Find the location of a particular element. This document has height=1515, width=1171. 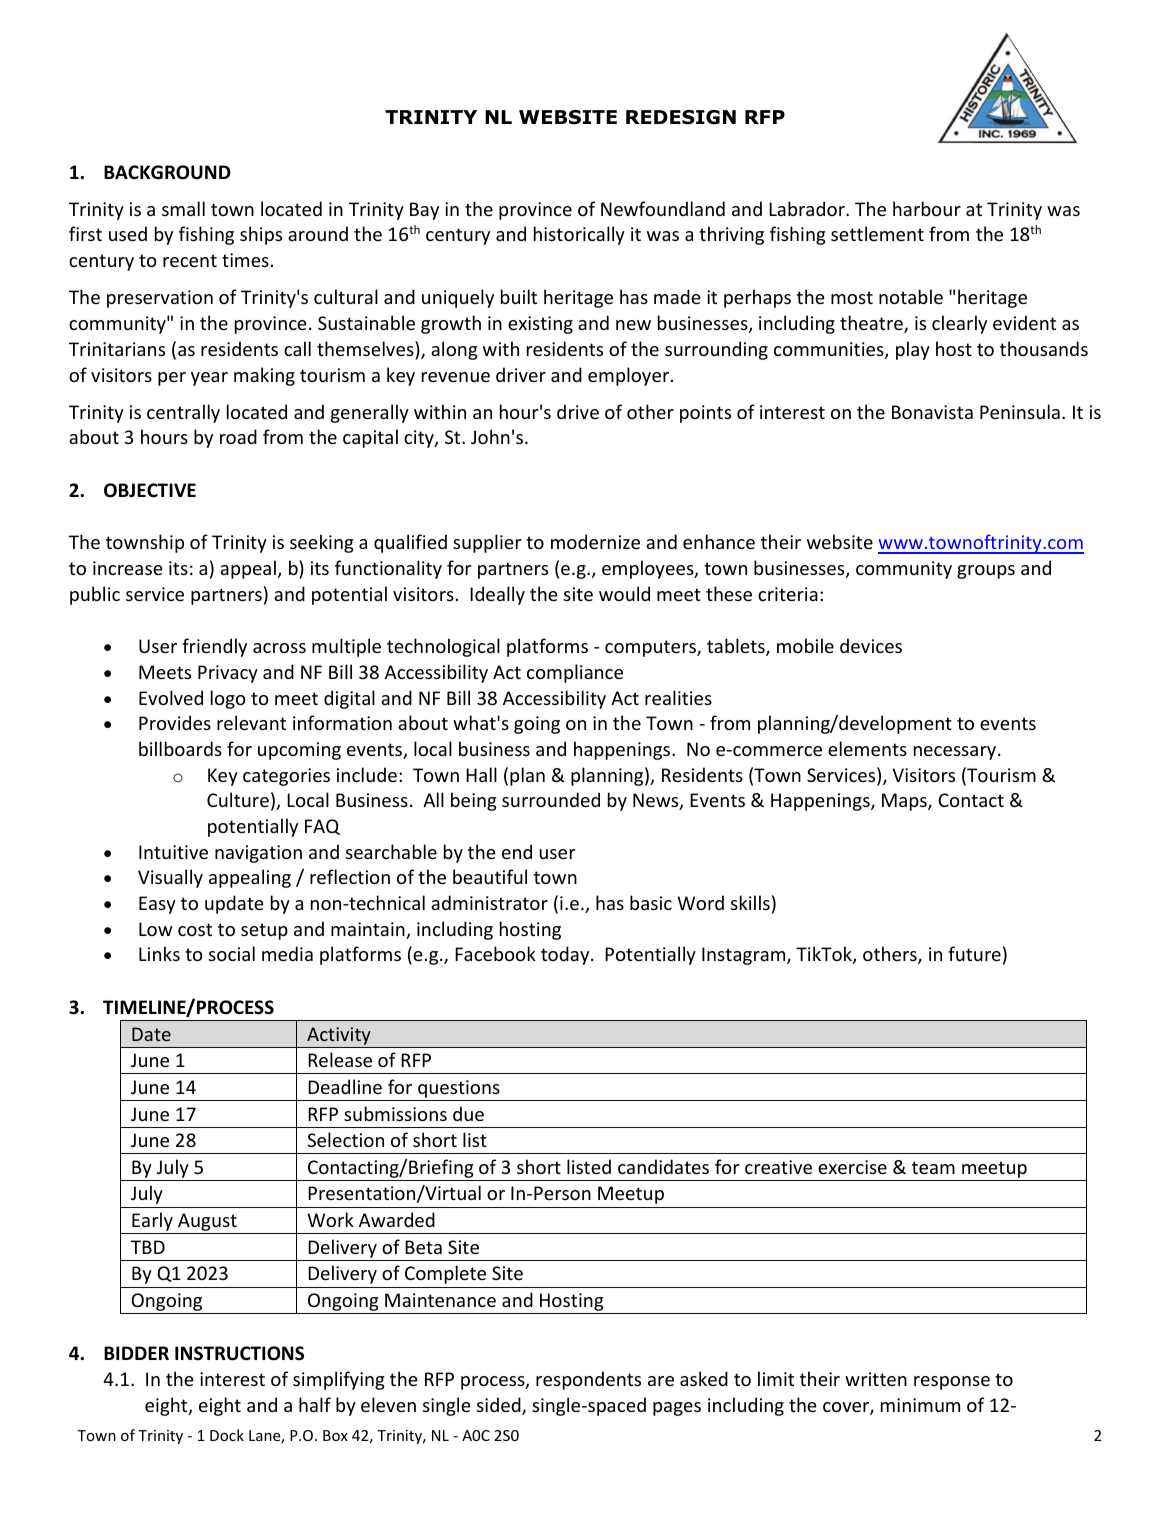

today is located at coordinates (566, 955).
